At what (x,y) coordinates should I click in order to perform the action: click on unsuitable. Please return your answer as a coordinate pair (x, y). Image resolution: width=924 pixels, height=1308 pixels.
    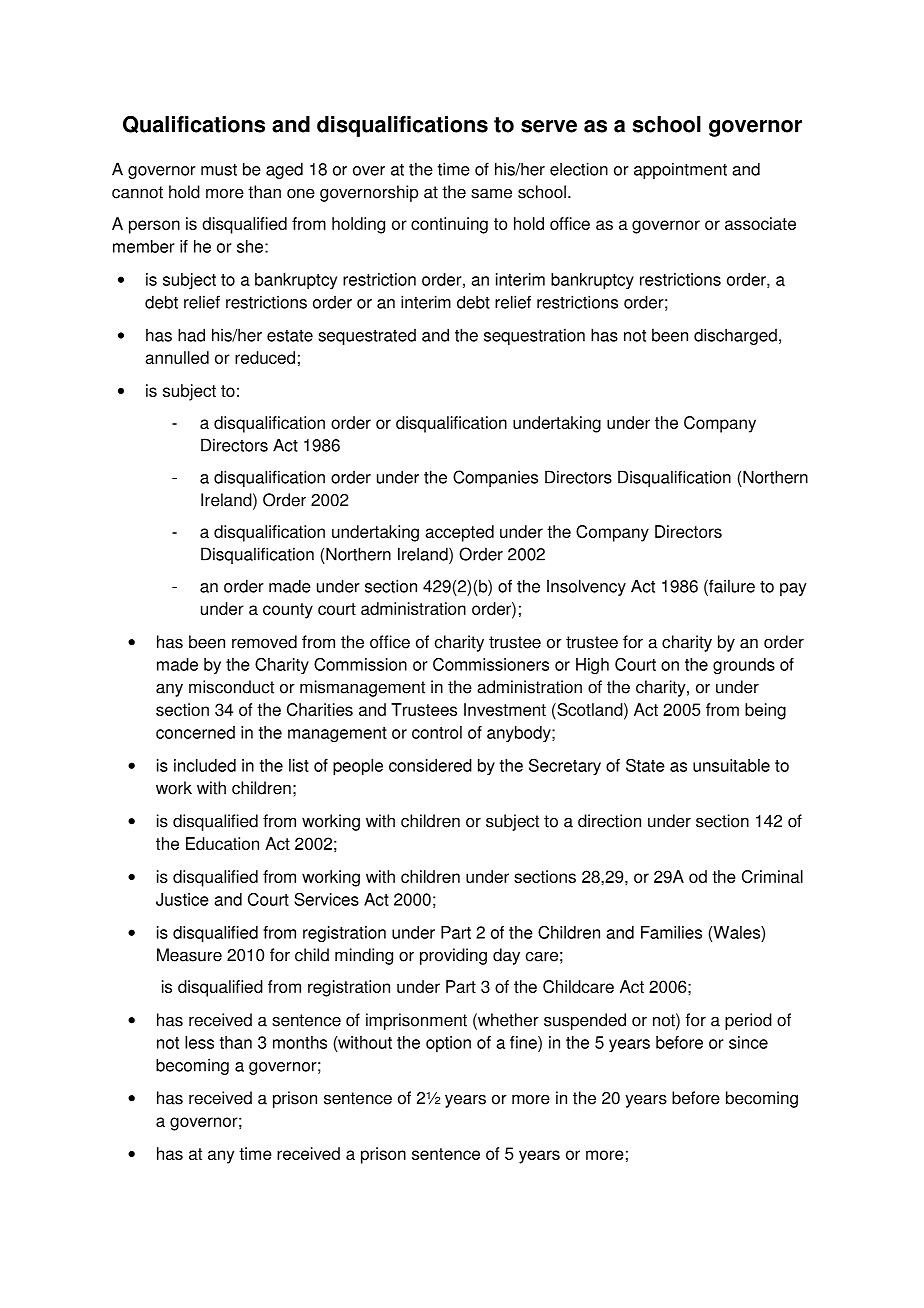
    Looking at the image, I should click on (731, 765).
